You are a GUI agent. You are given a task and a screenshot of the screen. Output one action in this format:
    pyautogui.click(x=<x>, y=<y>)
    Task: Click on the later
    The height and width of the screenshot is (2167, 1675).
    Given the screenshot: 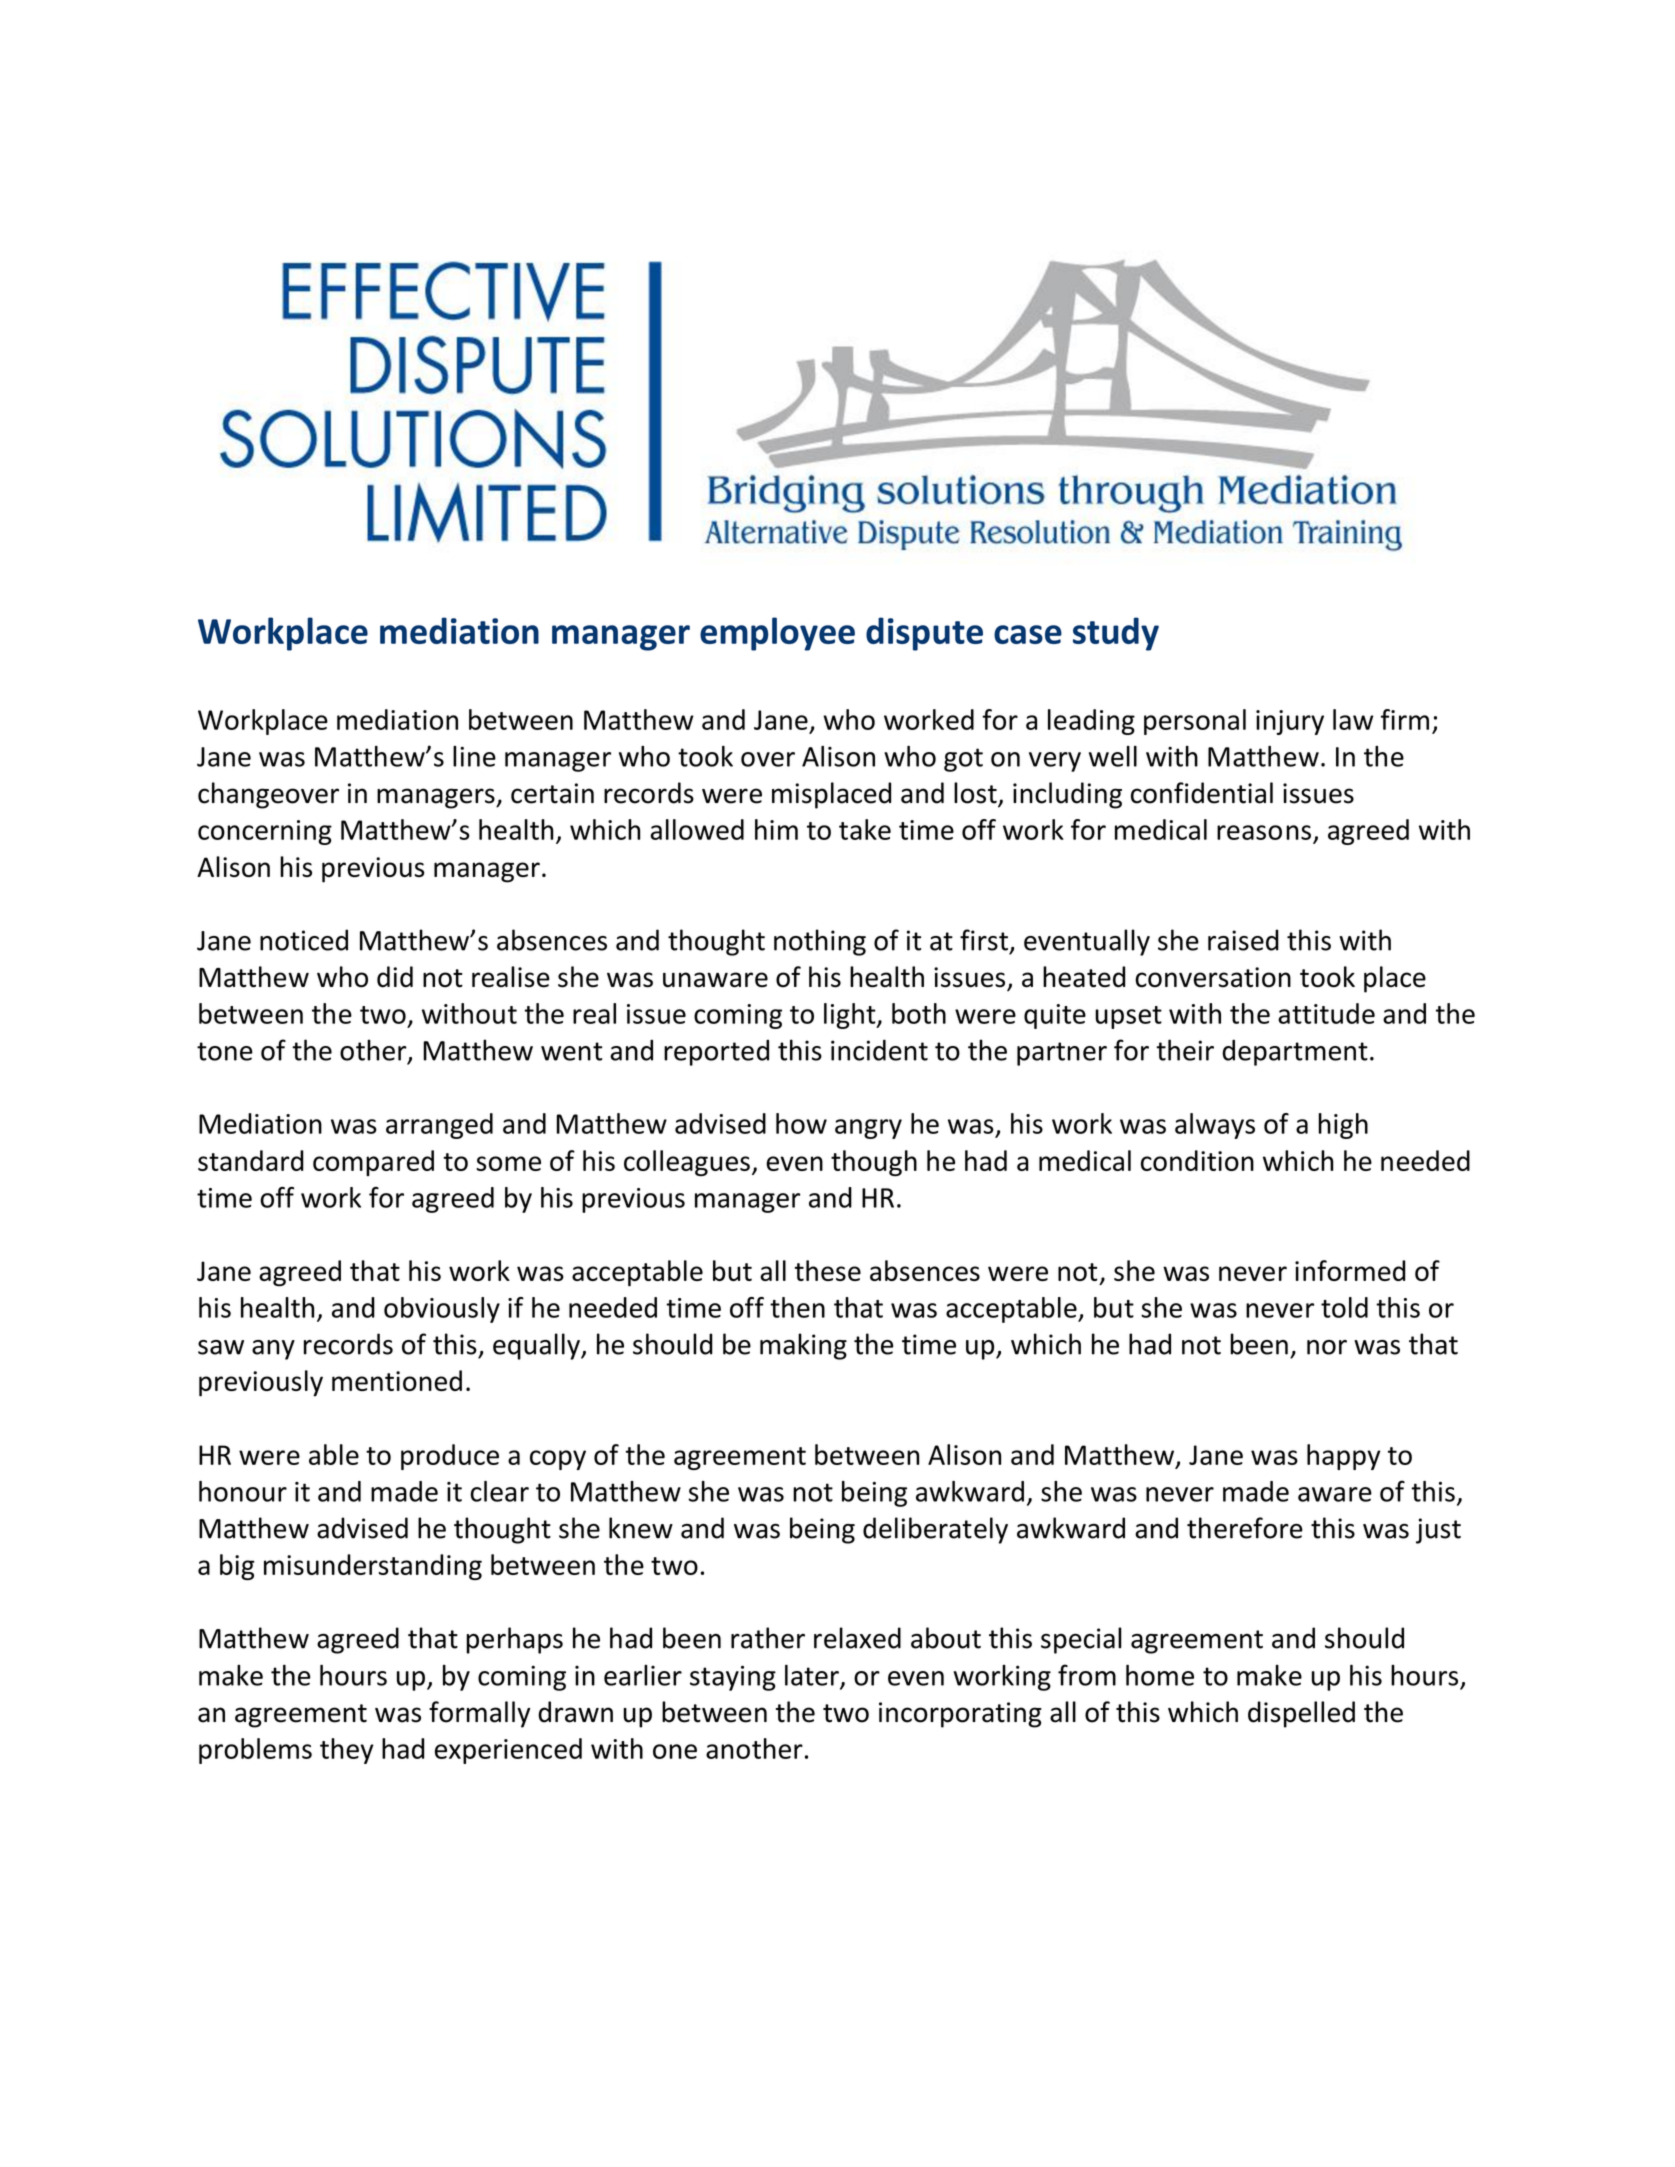 What is the action you would take?
    pyautogui.click(x=813, y=1676)
